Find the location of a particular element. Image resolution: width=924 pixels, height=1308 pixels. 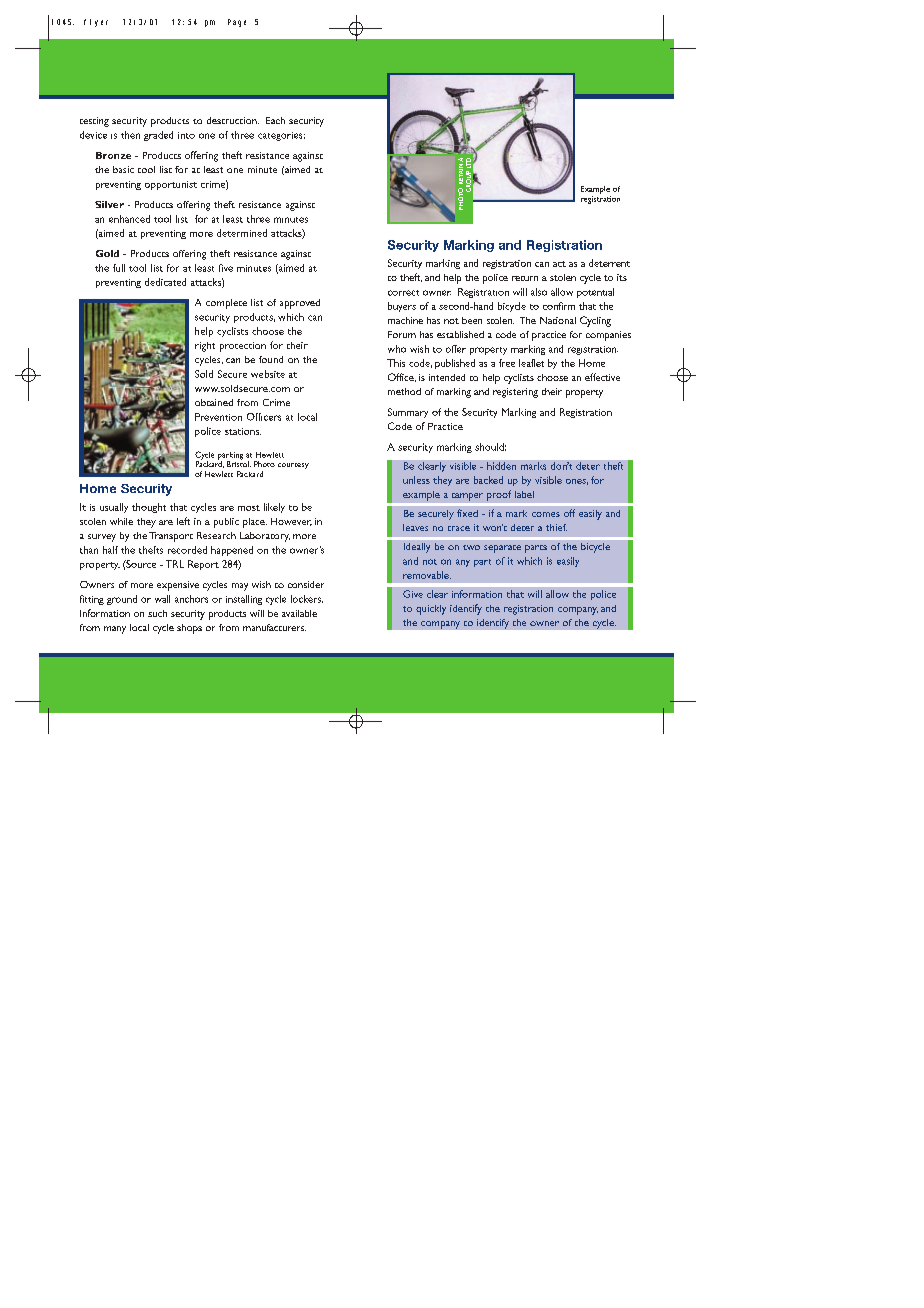

Page is located at coordinates (237, 23).
